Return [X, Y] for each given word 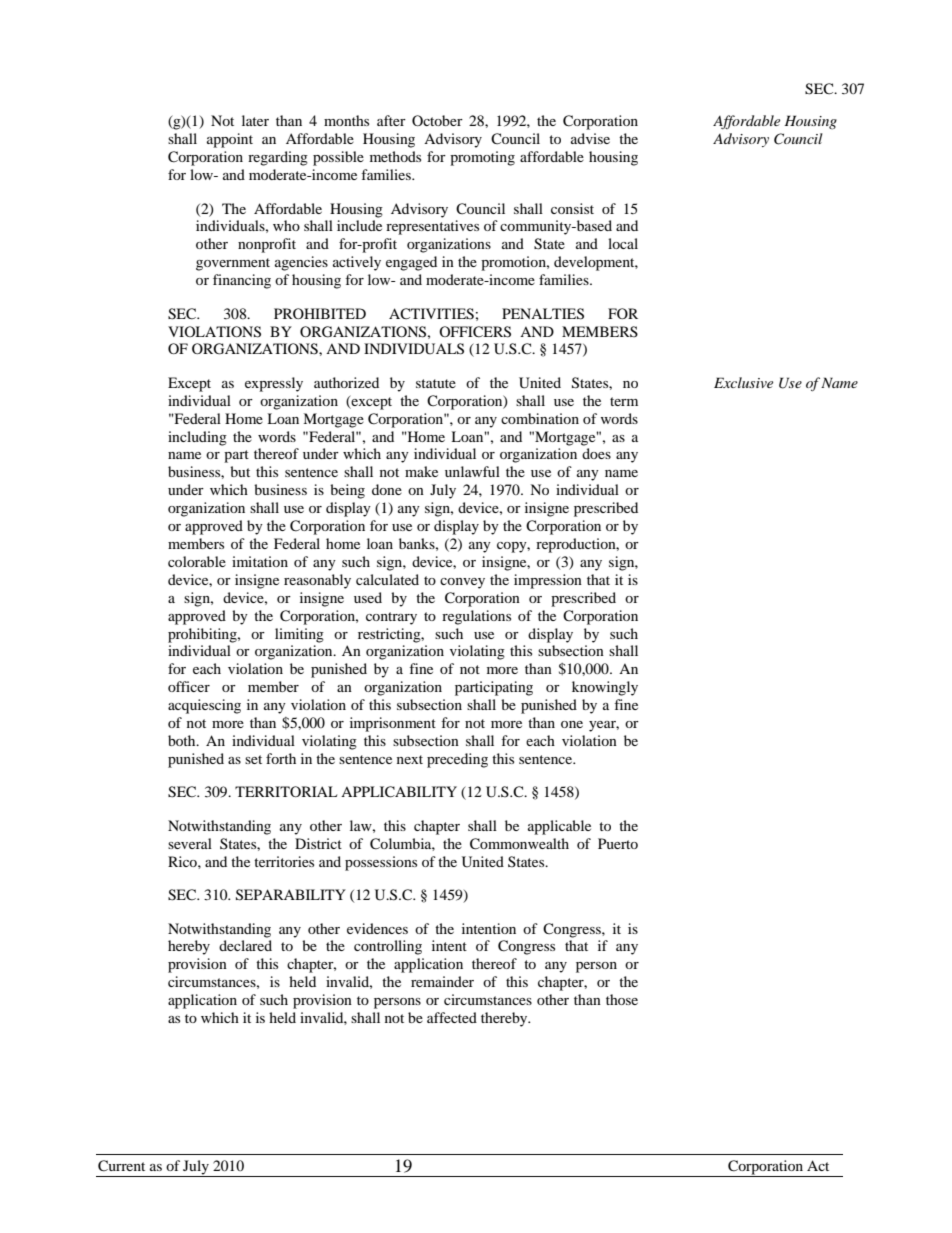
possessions [381, 863]
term [624, 401]
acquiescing [204, 706]
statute [436, 383]
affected [452, 1017]
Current [121, 1166]
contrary [391, 618]
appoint [230, 140]
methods [395, 156]
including [197, 438]
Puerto [618, 843]
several [190, 843]
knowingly [605, 688]
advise [590, 138]
